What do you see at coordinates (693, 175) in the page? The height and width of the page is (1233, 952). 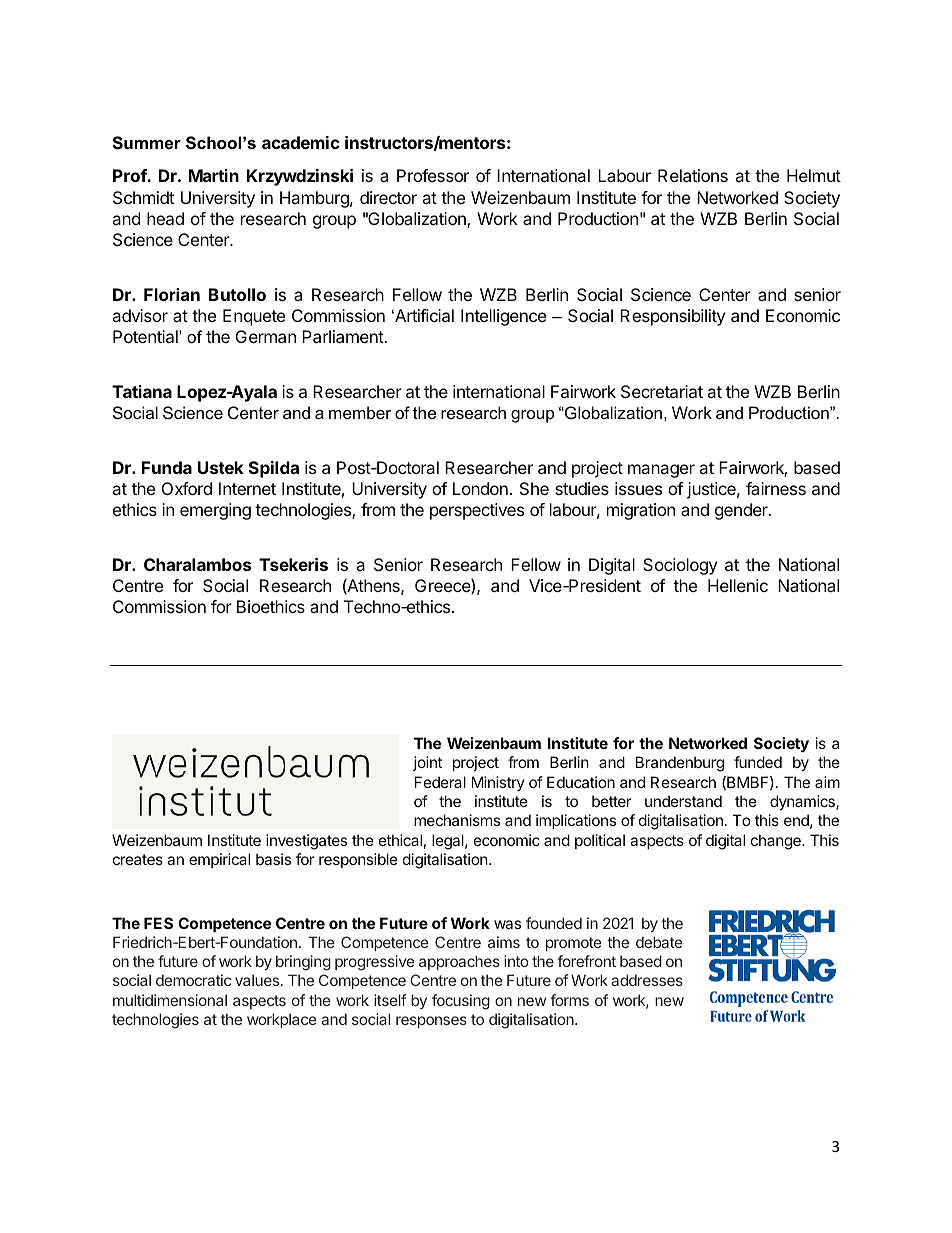 I see `Relations` at bounding box center [693, 175].
